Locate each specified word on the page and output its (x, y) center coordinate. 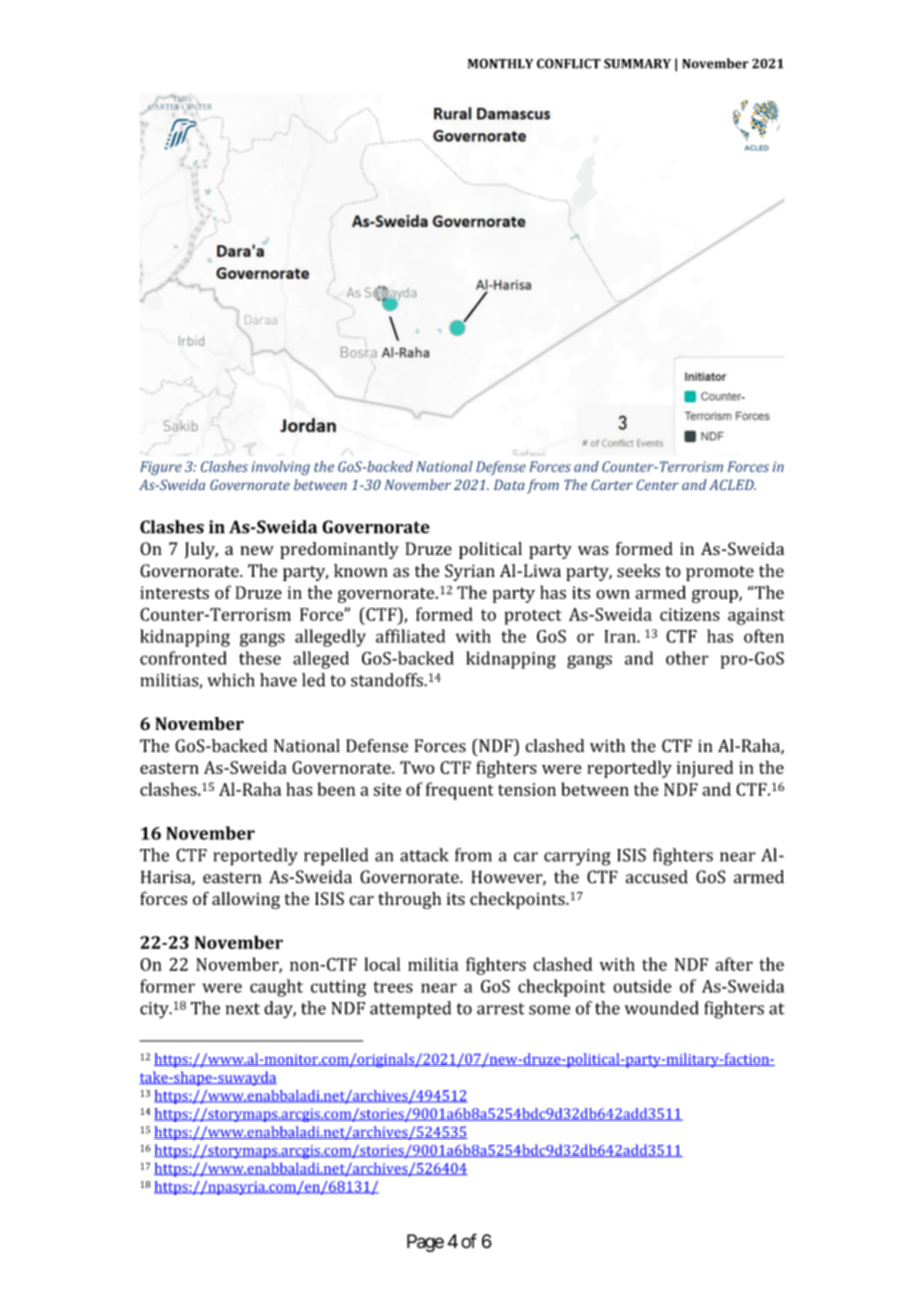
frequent (460, 791)
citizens (690, 614)
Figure (161, 468)
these (260, 658)
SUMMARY (637, 63)
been (336, 789)
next (243, 1009)
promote (720, 573)
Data (509, 485)
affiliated (410, 636)
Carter (612, 485)
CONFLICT (569, 63)
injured (705, 769)
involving (281, 468)
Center (657, 485)
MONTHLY (500, 63)
